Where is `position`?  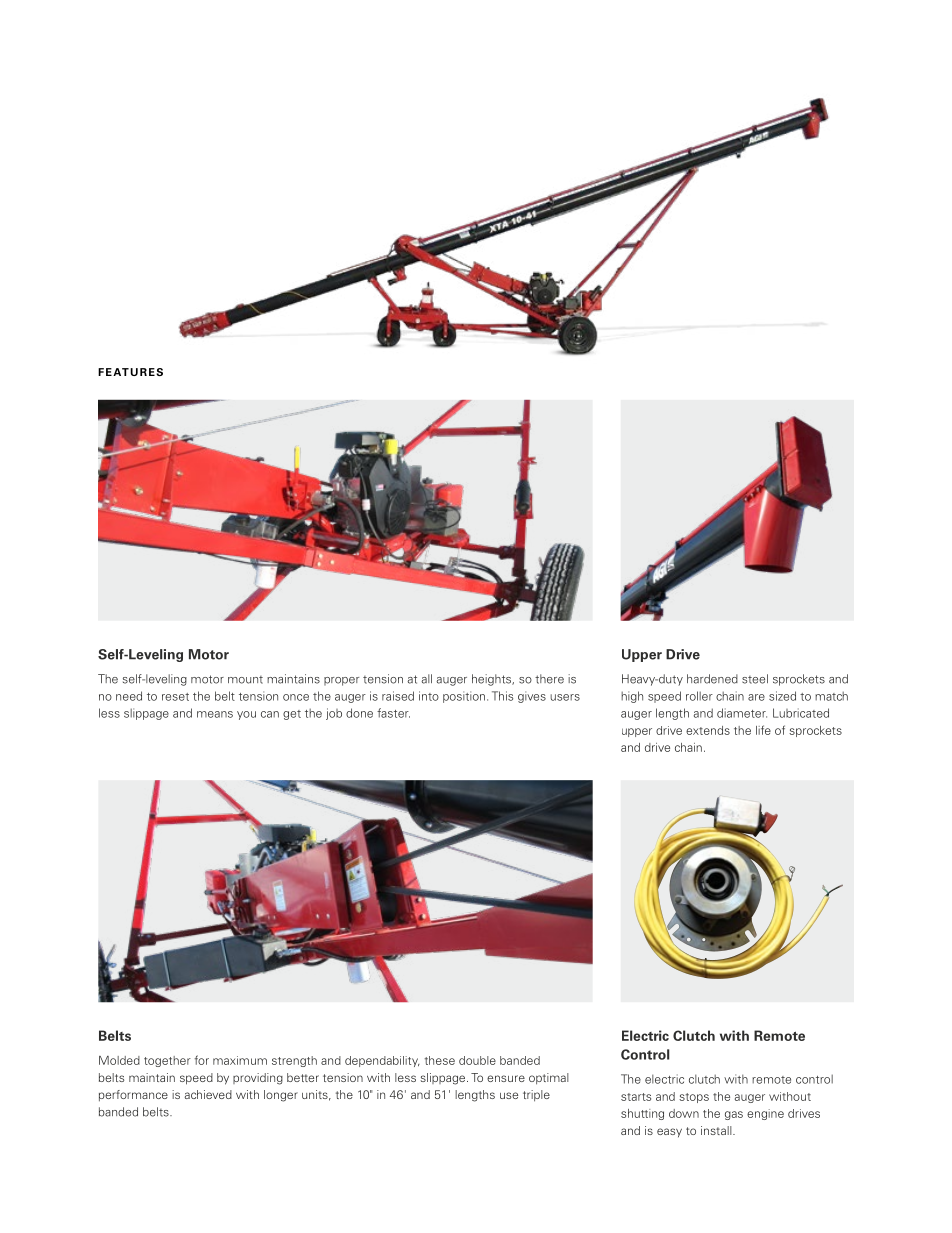 position is located at coordinates (464, 697).
